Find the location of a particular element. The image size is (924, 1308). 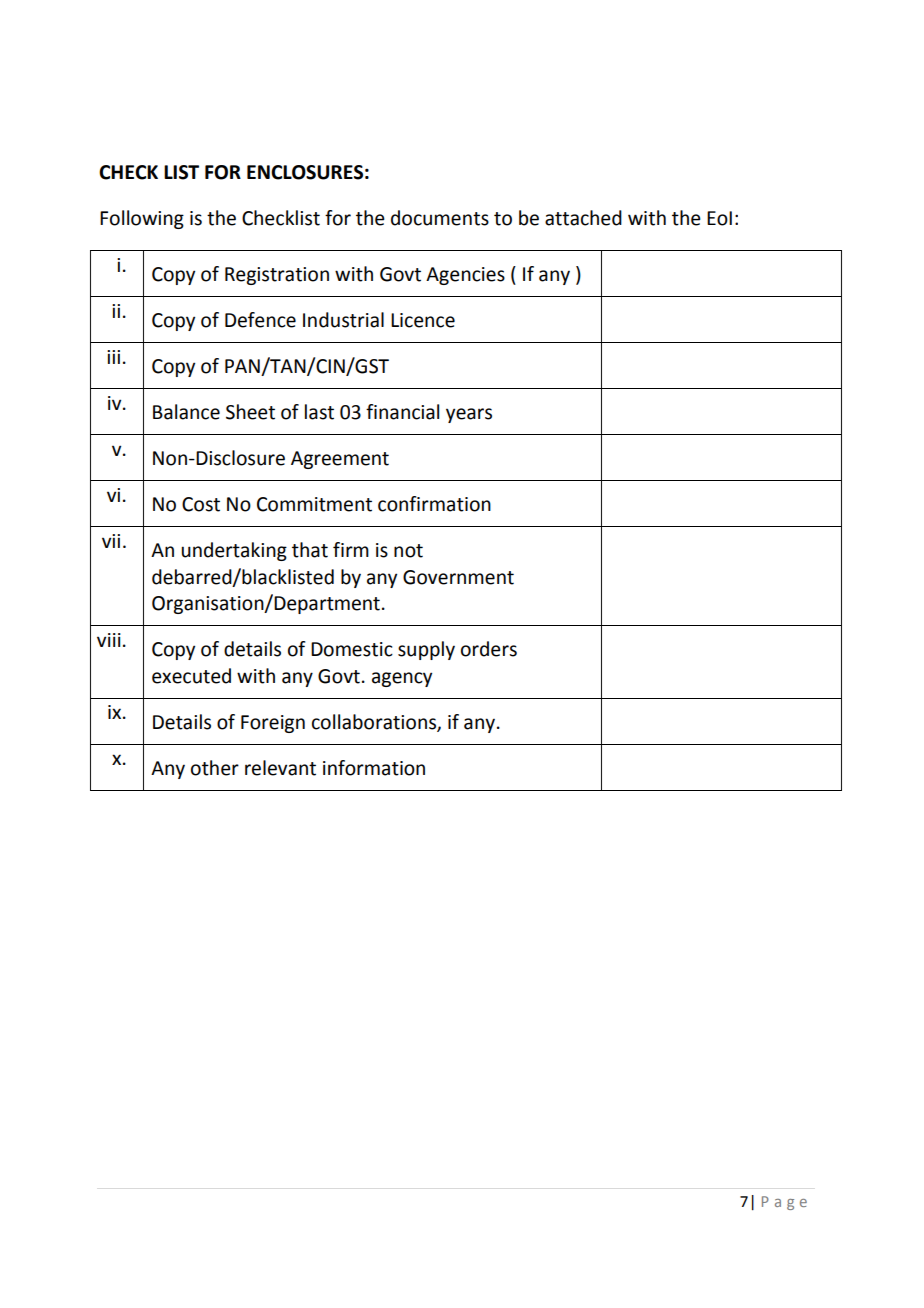

Government is located at coordinates (458, 577).
